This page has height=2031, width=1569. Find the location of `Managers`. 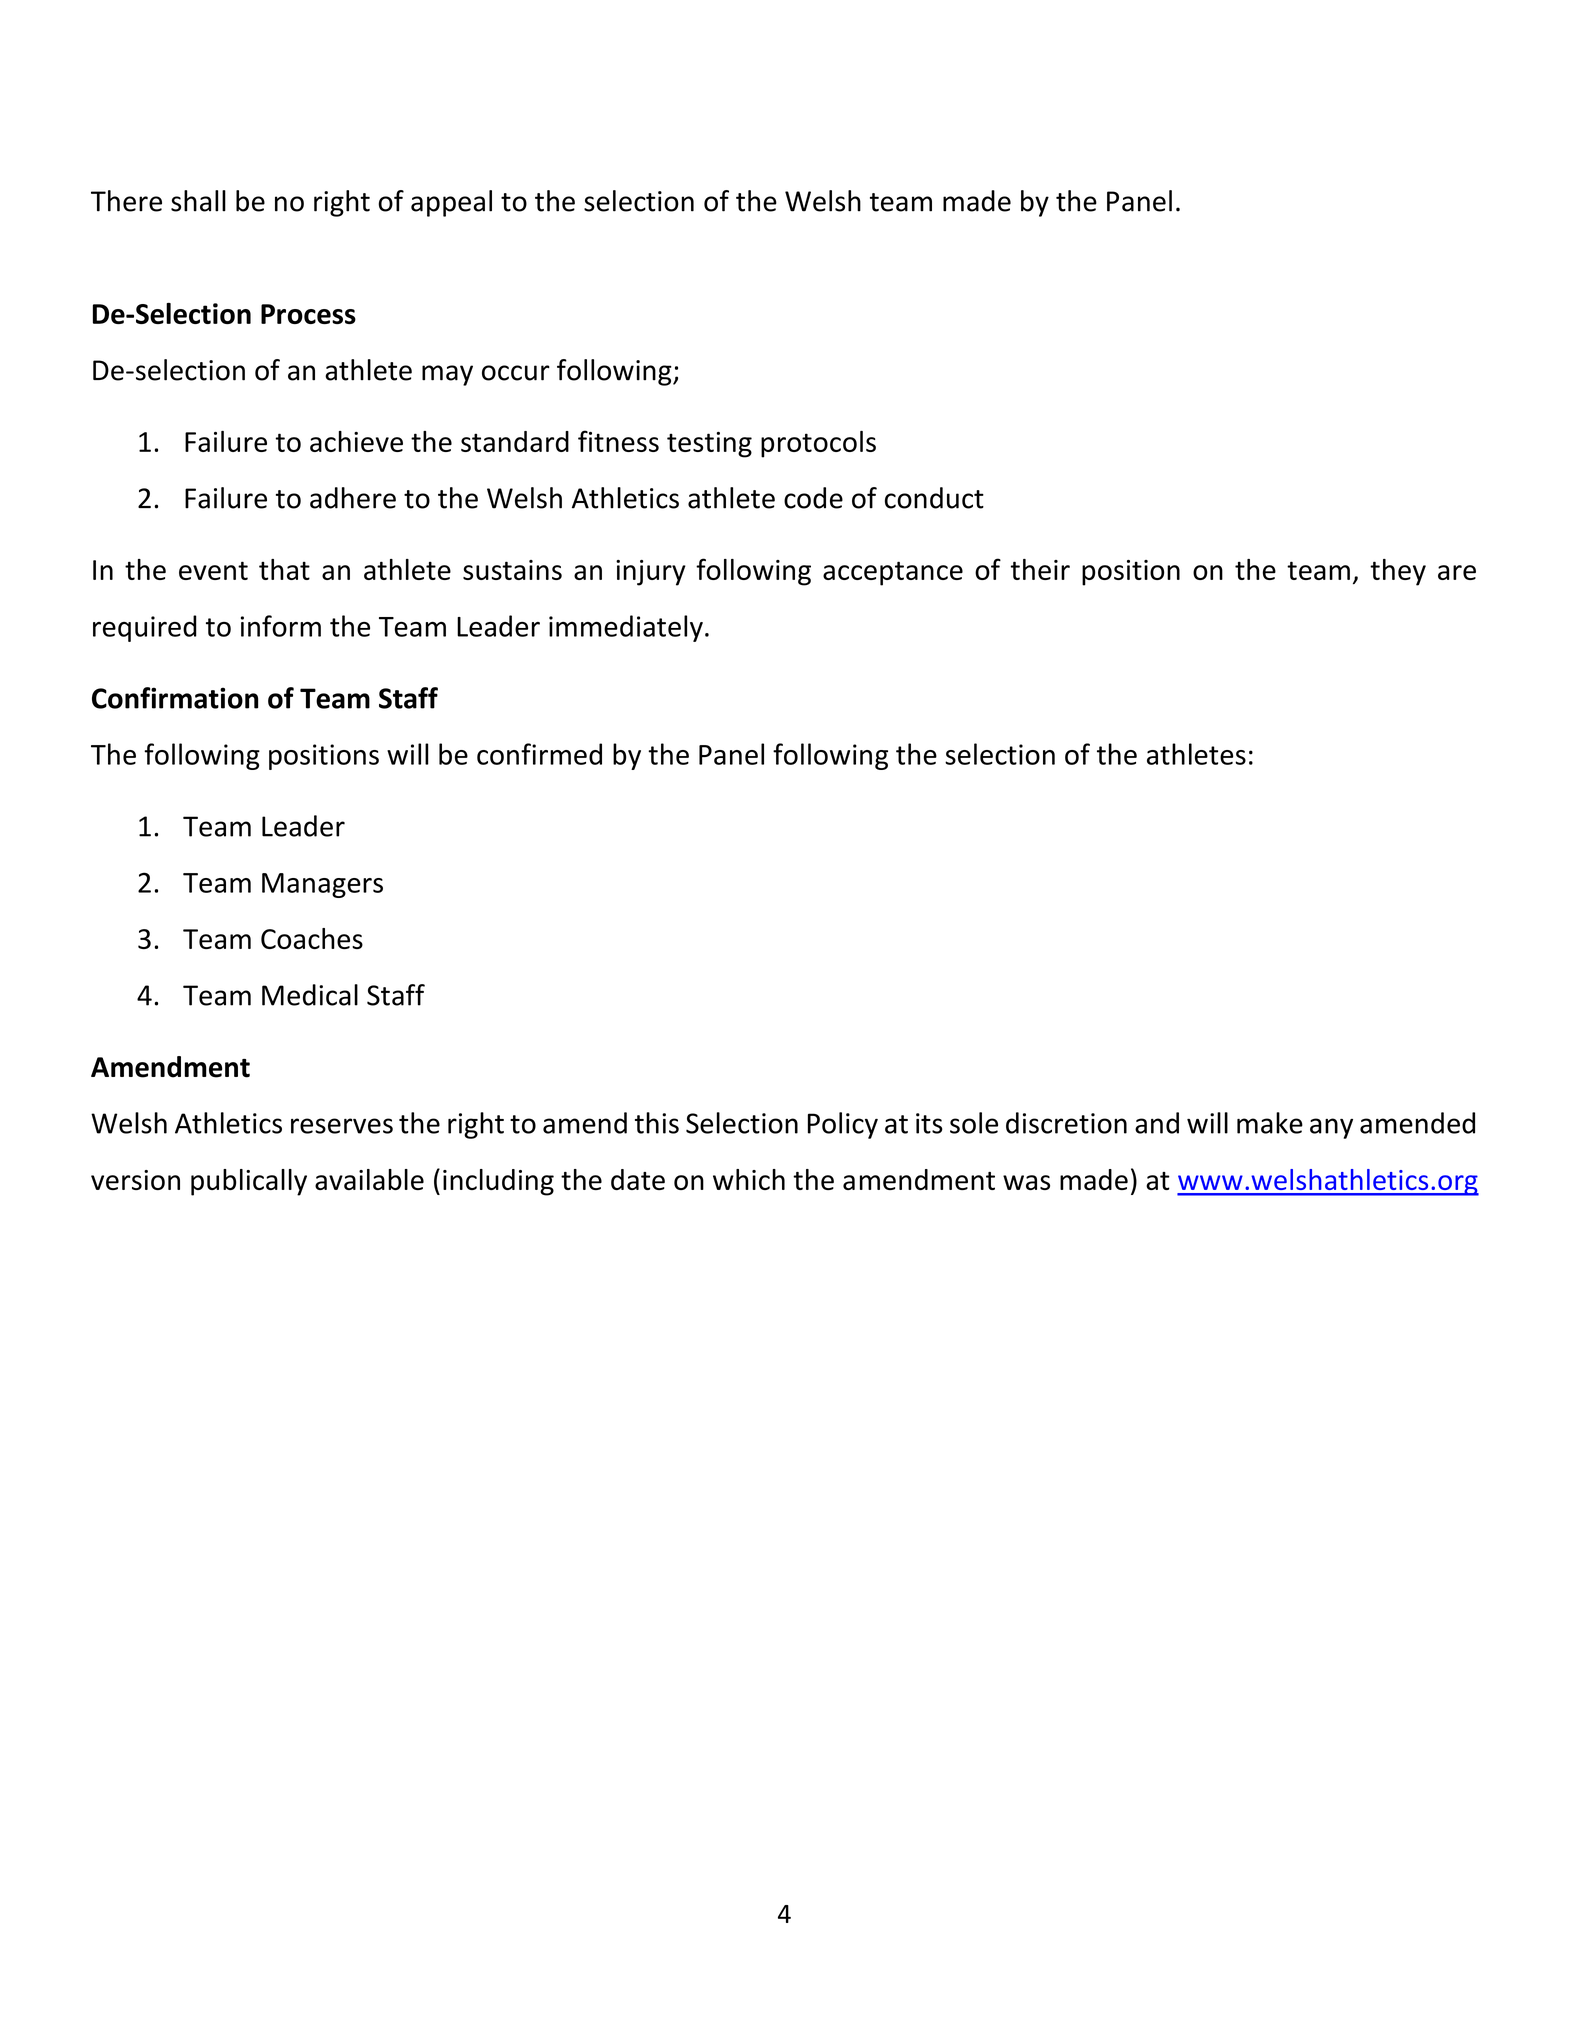

Managers is located at coordinates (322, 885).
